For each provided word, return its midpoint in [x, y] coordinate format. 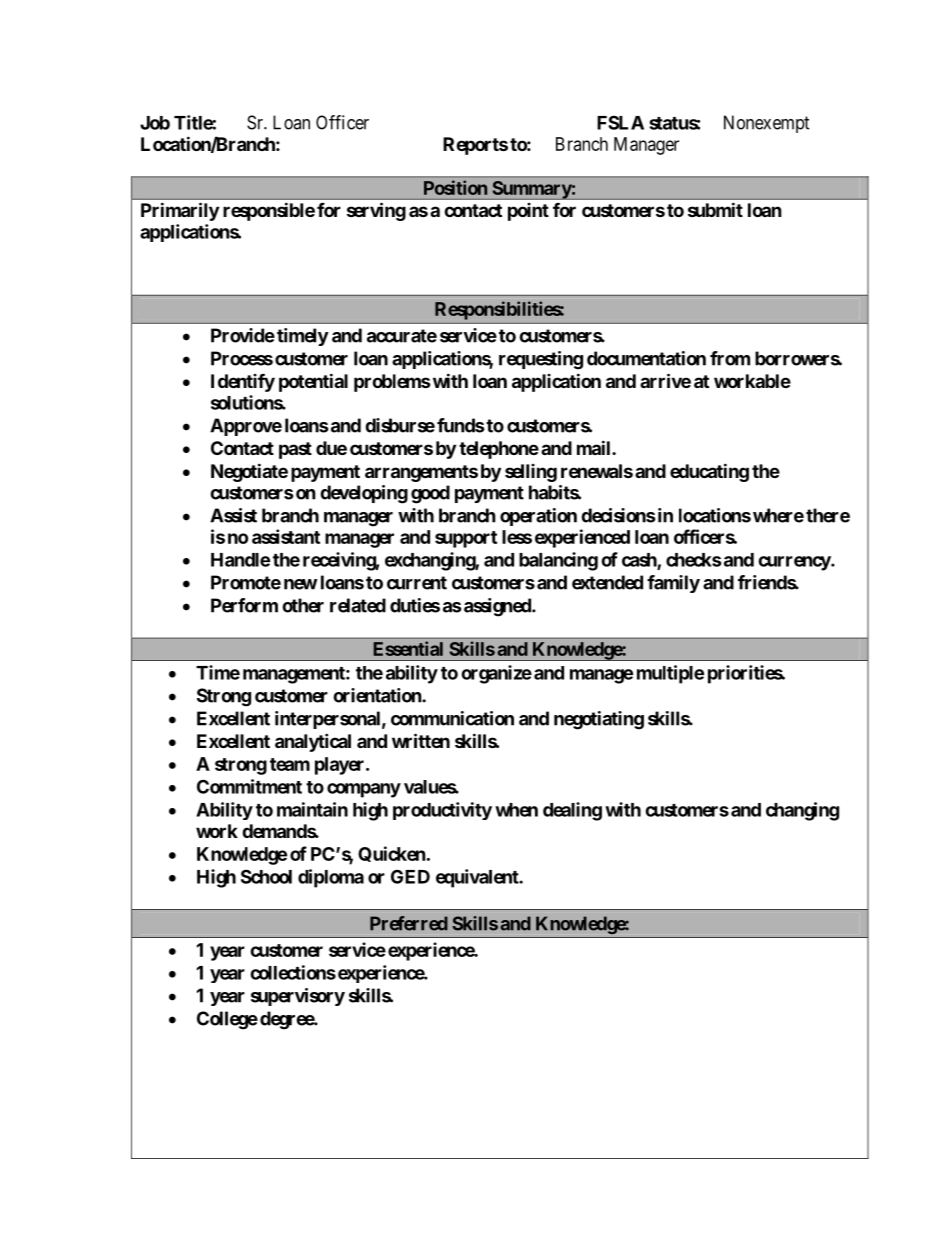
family [673, 584]
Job [155, 123]
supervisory [298, 997]
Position [455, 187]
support [466, 539]
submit [715, 209]
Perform [244, 605]
